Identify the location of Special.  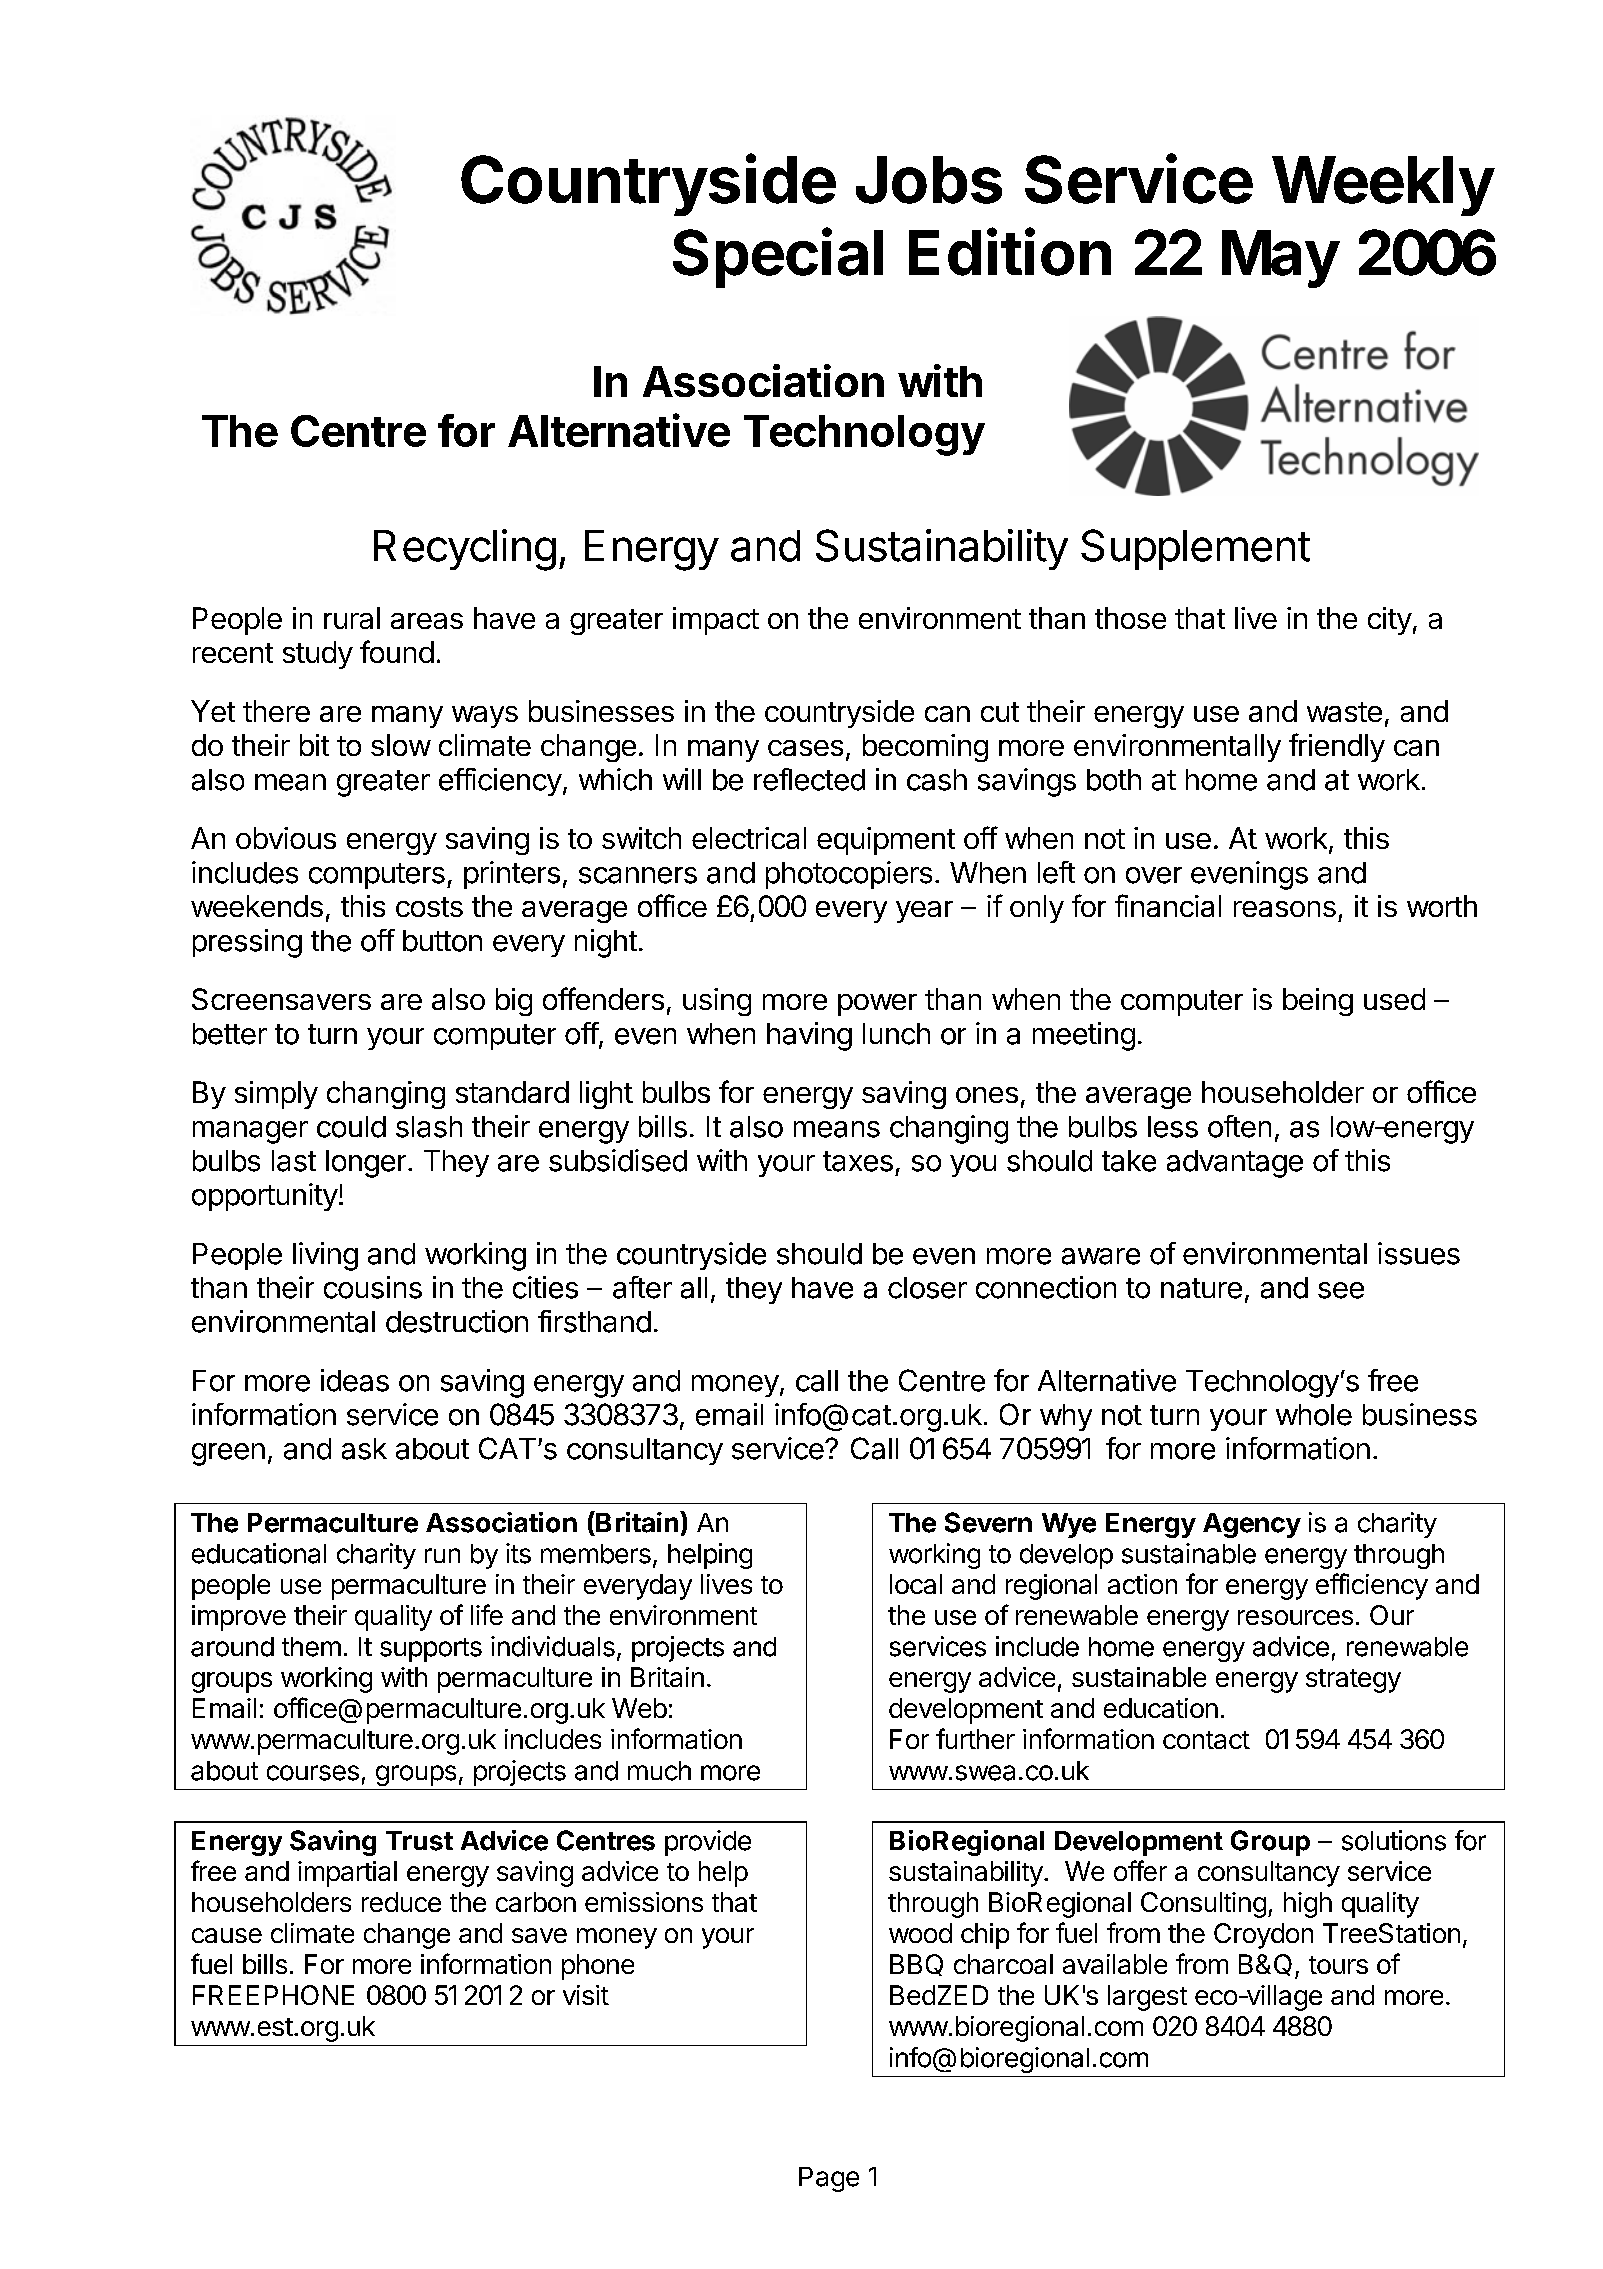
(778, 257).
